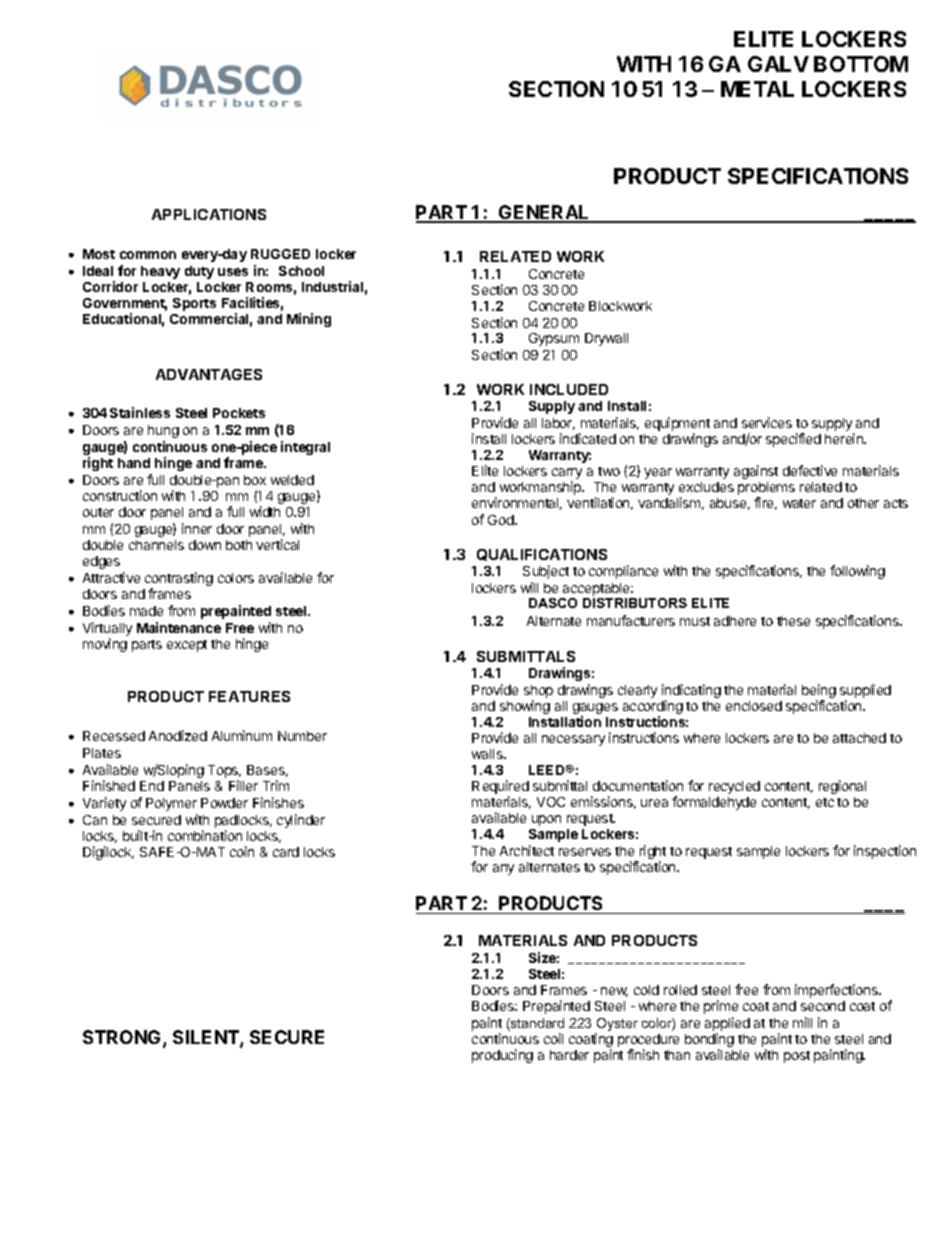 This document has width=952, height=1233. What do you see at coordinates (767, 422) in the document?
I see `services` at bounding box center [767, 422].
